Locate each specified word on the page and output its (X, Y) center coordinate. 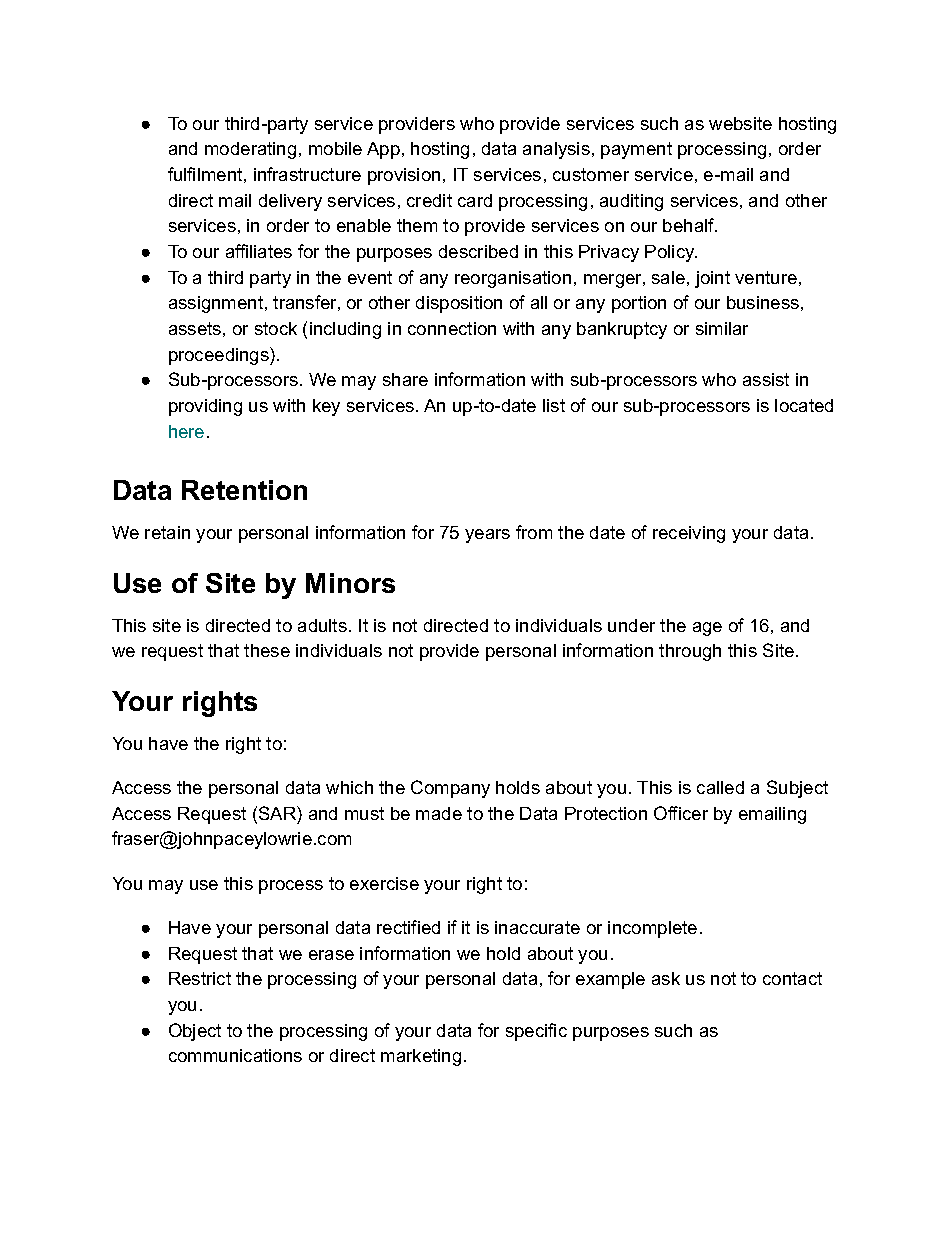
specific (536, 1032)
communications (235, 1055)
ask (666, 978)
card (475, 200)
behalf (690, 225)
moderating (250, 150)
